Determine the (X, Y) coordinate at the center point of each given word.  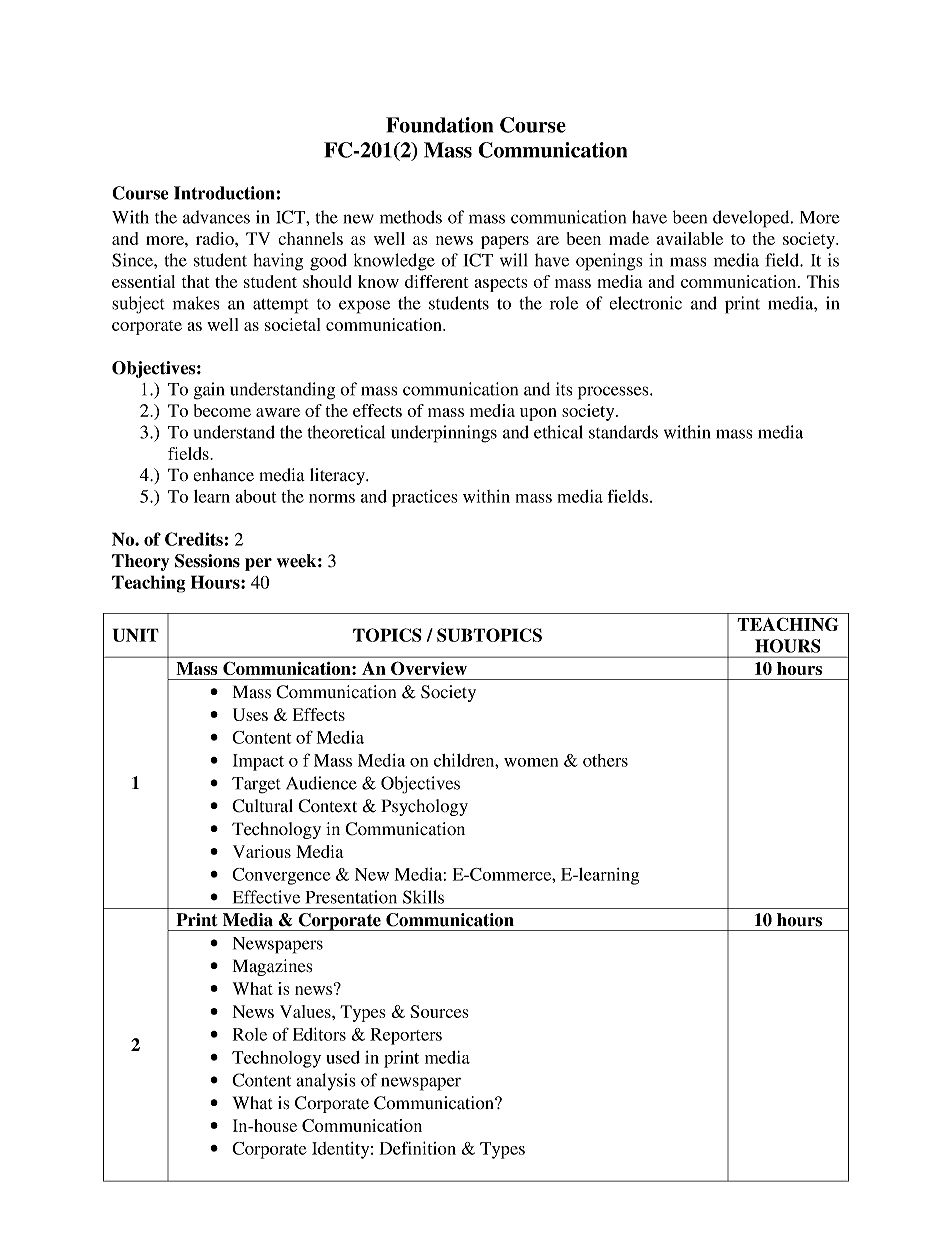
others (605, 760)
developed (752, 219)
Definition (418, 1148)
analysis (325, 1082)
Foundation (439, 125)
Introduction (224, 193)
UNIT (136, 635)
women (531, 762)
